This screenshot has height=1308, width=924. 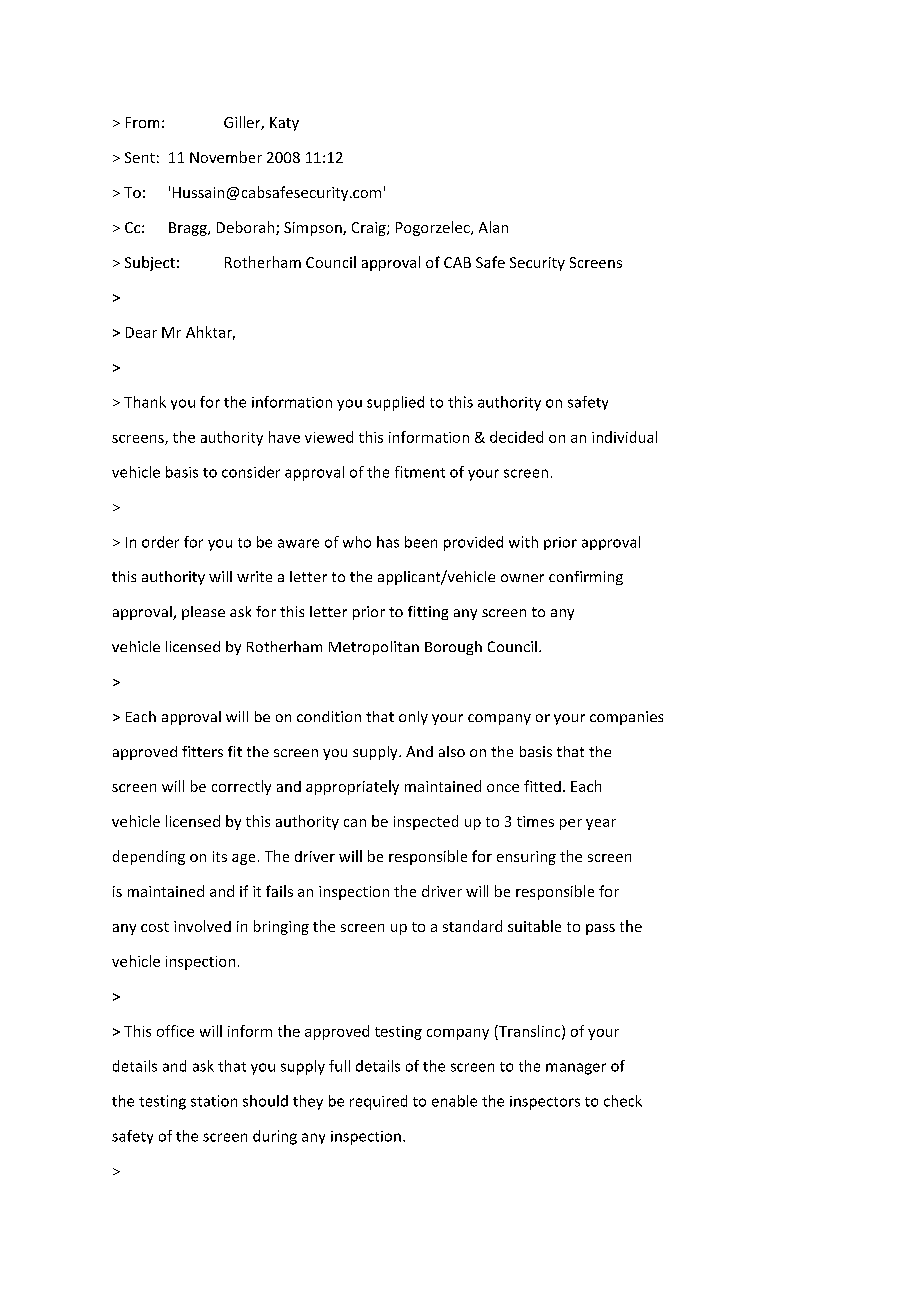 What do you see at coordinates (516, 437) in the screenshot?
I see `decided` at bounding box center [516, 437].
